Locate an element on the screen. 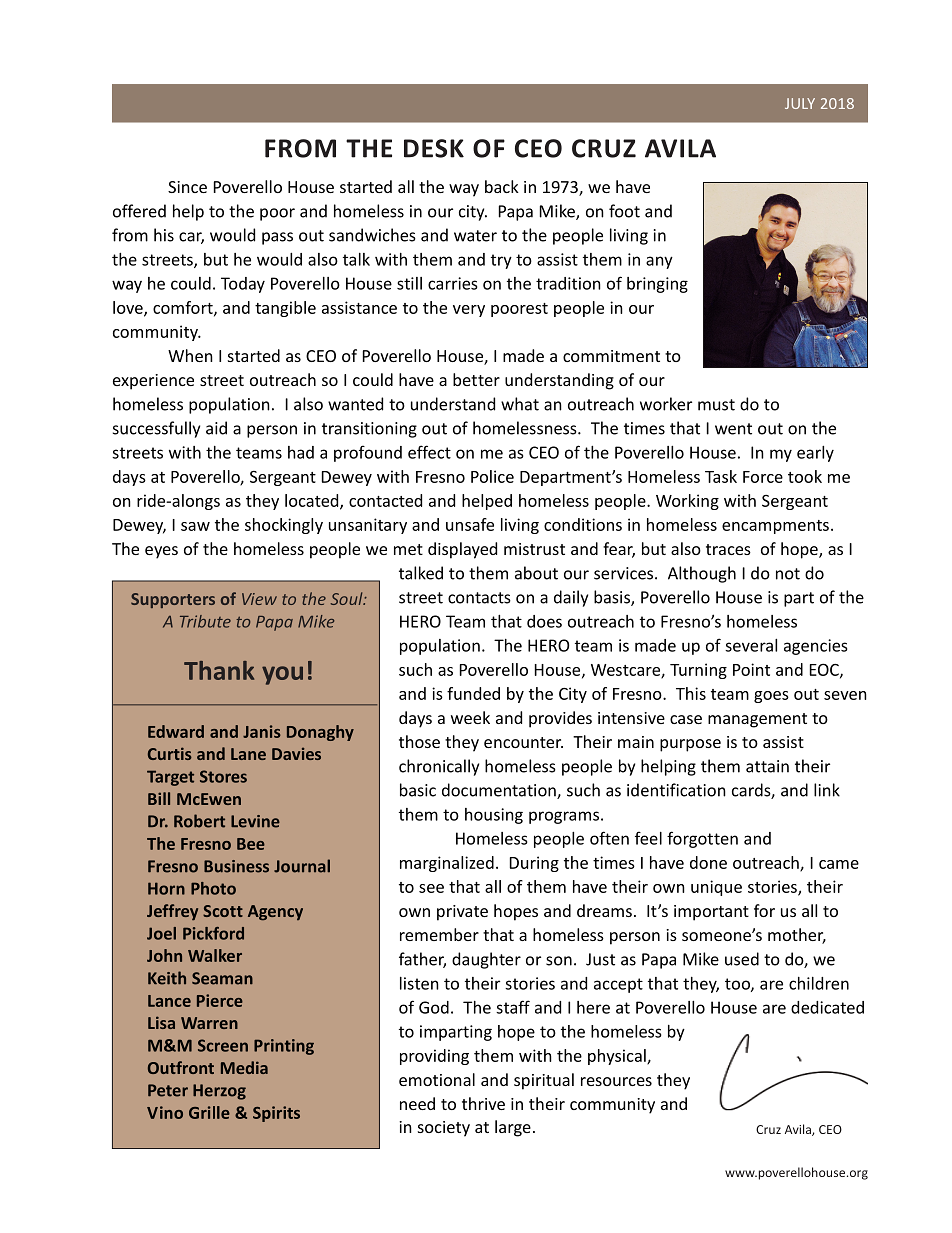  Since is located at coordinates (187, 187).
